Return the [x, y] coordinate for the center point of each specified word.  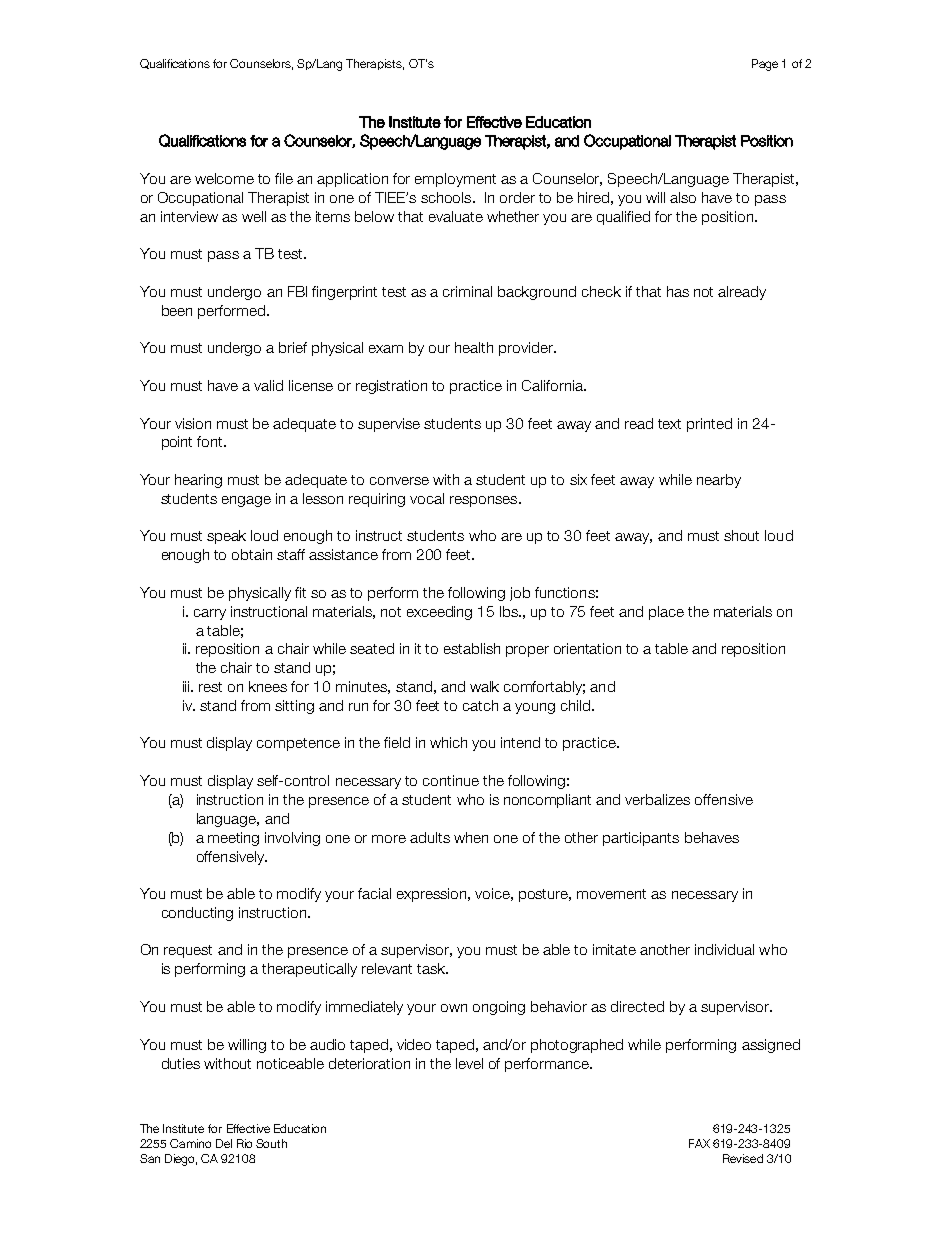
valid [268, 385]
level [469, 1063]
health [474, 347]
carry [210, 614]
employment [455, 180]
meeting [233, 839]
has [678, 291]
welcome [224, 178]
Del [224, 1143]
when [471, 837]
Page [765, 65]
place [666, 613]
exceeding [439, 613]
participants [641, 839]
